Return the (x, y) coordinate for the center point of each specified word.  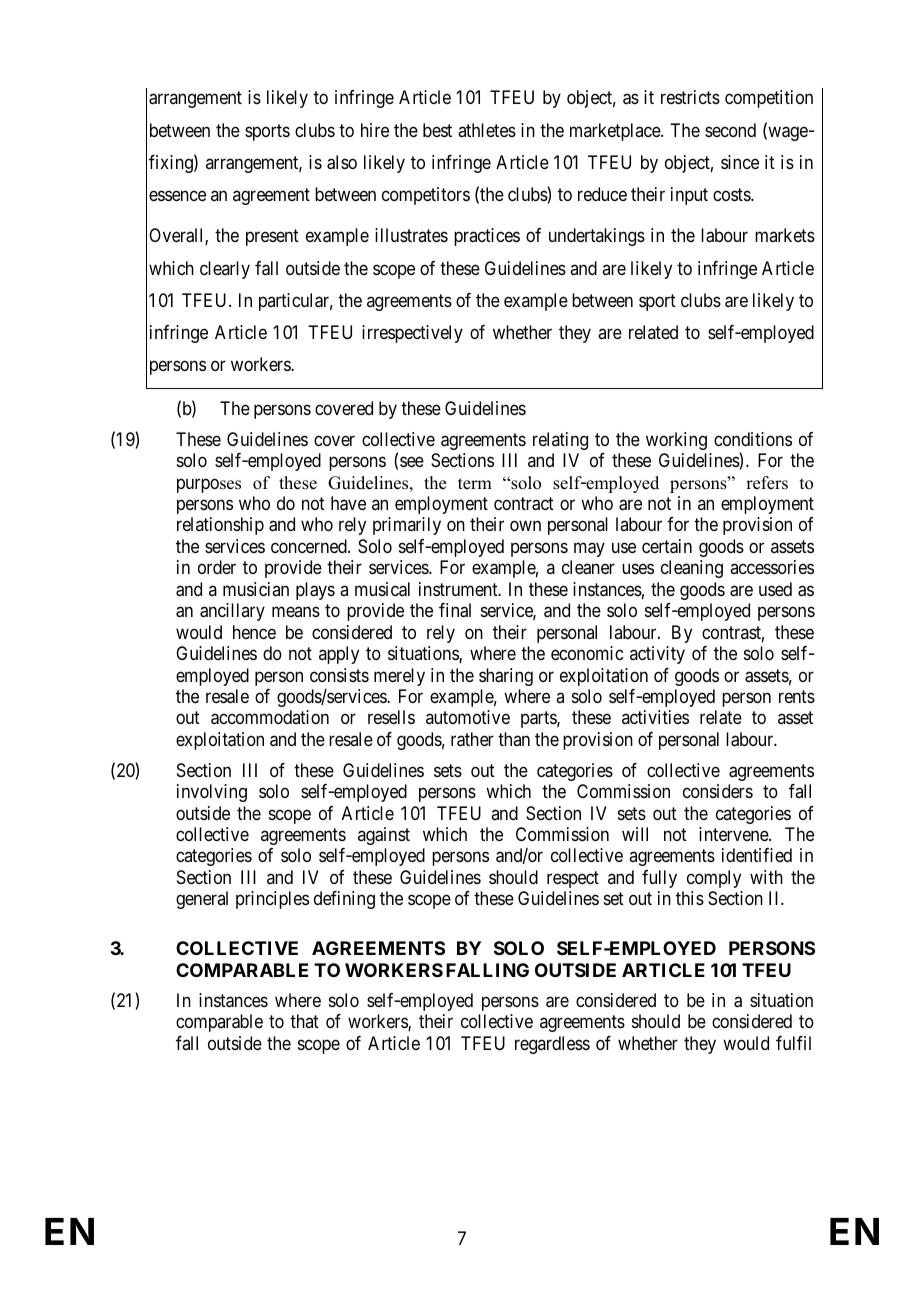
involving (212, 793)
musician (256, 589)
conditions (753, 439)
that (304, 1021)
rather (472, 739)
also (342, 162)
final (455, 610)
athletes (487, 130)
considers (718, 791)
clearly (225, 270)
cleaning (692, 569)
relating (560, 441)
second (730, 130)
